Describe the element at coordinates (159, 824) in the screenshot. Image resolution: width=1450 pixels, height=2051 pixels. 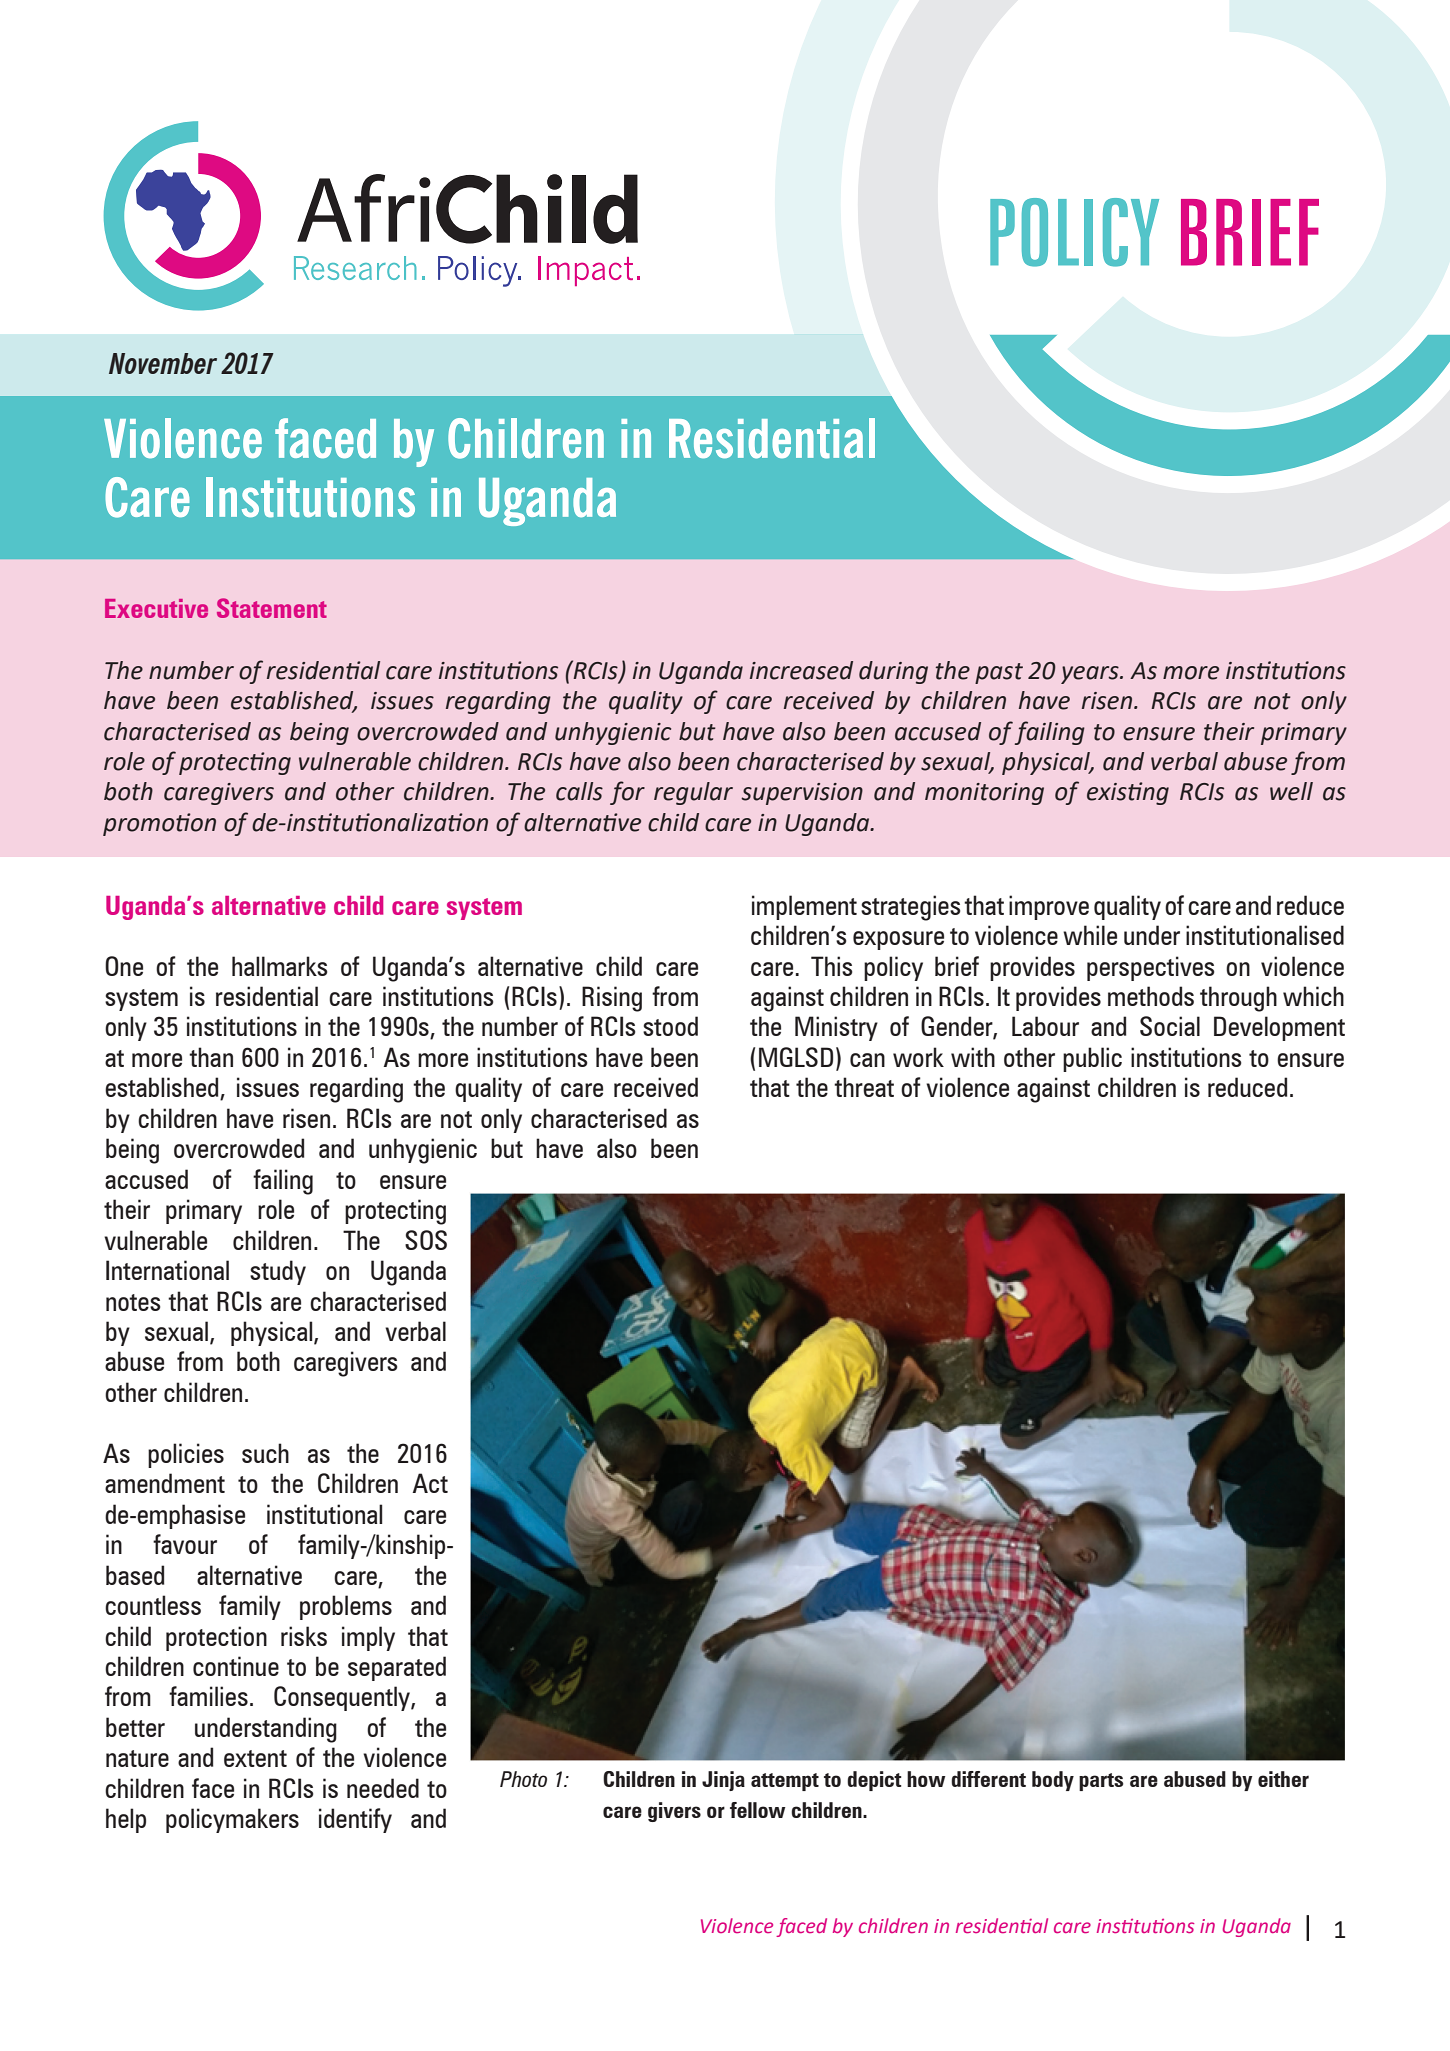
I see `promotion` at that location.
